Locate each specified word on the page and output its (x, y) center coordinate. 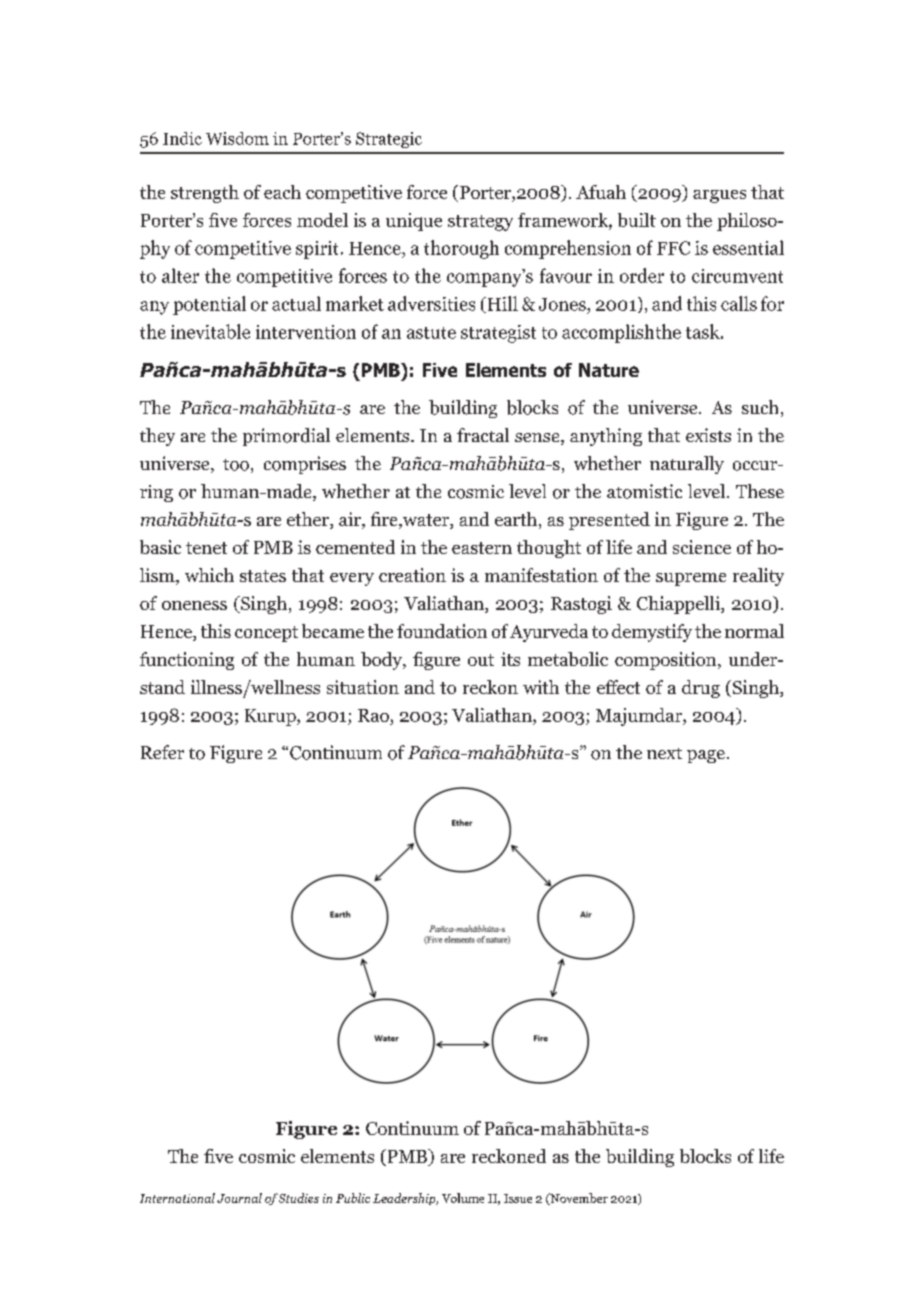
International (177, 1198)
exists (708, 435)
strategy (480, 223)
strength (205, 194)
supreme (691, 579)
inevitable (210, 331)
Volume (463, 1198)
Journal (239, 1198)
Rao (374, 717)
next (664, 753)
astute (431, 333)
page (706, 756)
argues (719, 196)
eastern (482, 548)
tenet (206, 548)
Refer (162, 752)
